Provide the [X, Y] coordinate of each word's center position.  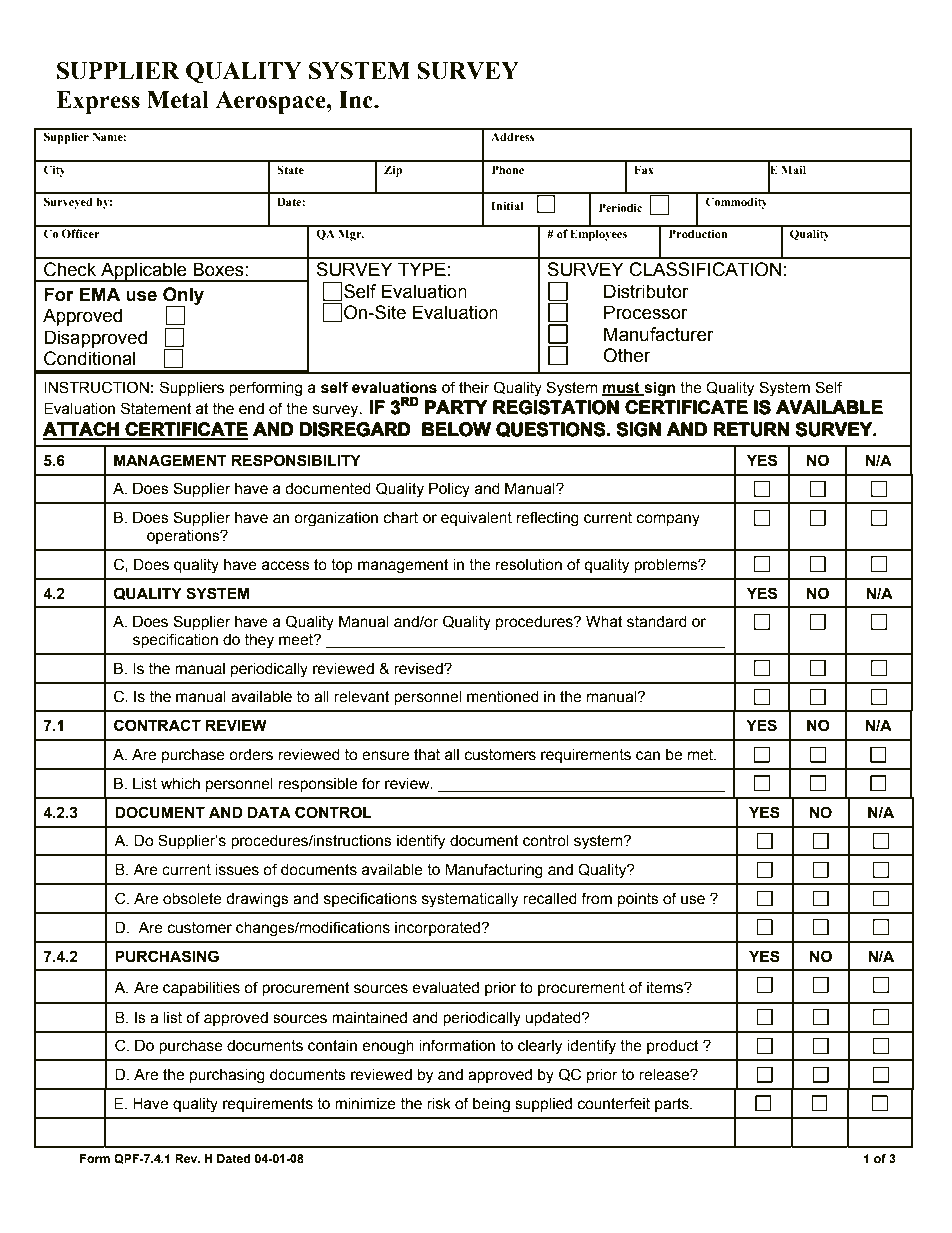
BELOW [456, 429]
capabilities [201, 988]
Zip [393, 171]
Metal [178, 100]
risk [439, 1103]
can [648, 756]
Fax [644, 169]
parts [673, 1105]
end [251, 408]
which [180, 783]
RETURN [751, 429]
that [427, 755]
